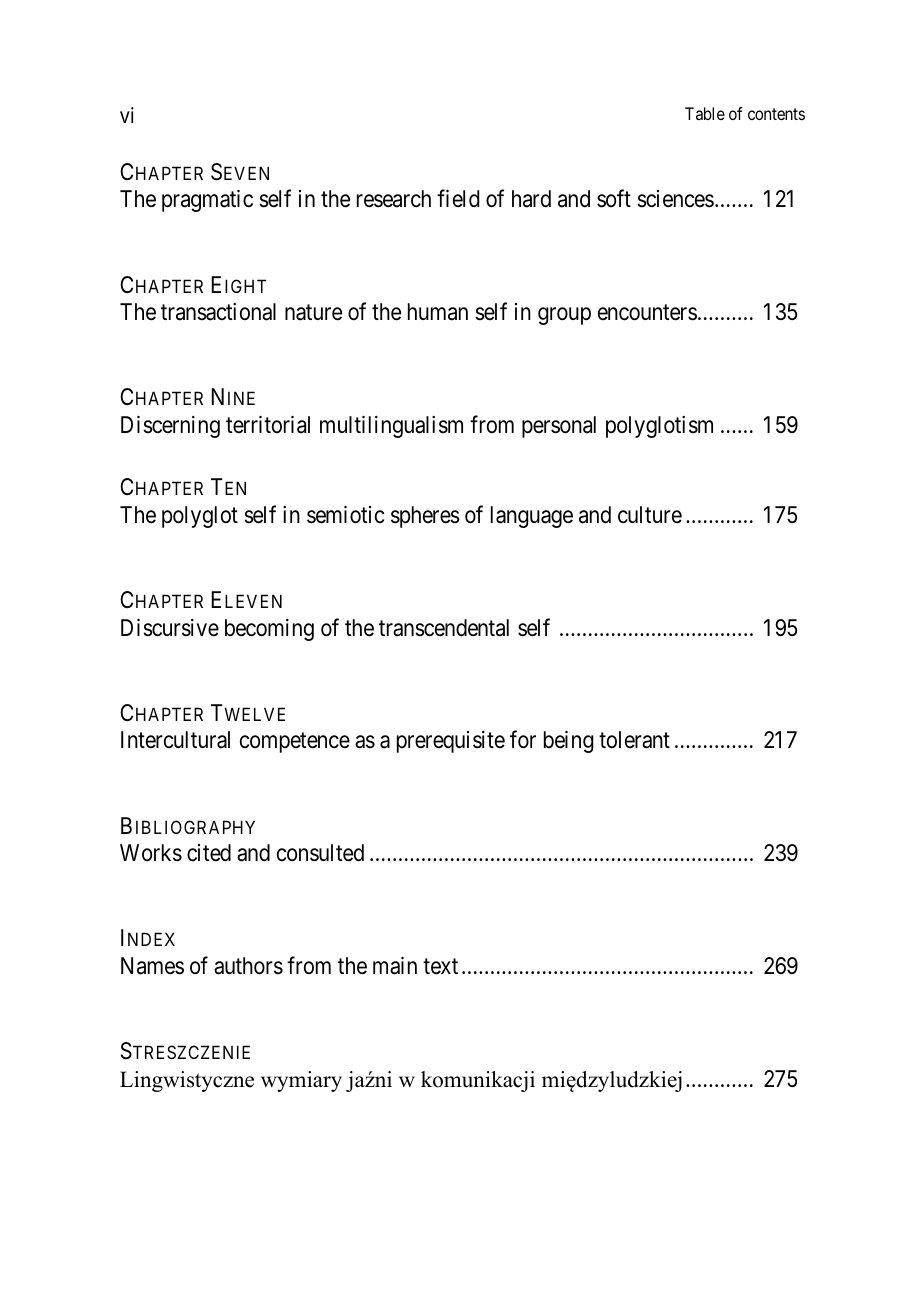 This screenshot has width=924, height=1305. Describe the element at coordinates (345, 515) in the screenshot. I see `semiotic` at that location.
